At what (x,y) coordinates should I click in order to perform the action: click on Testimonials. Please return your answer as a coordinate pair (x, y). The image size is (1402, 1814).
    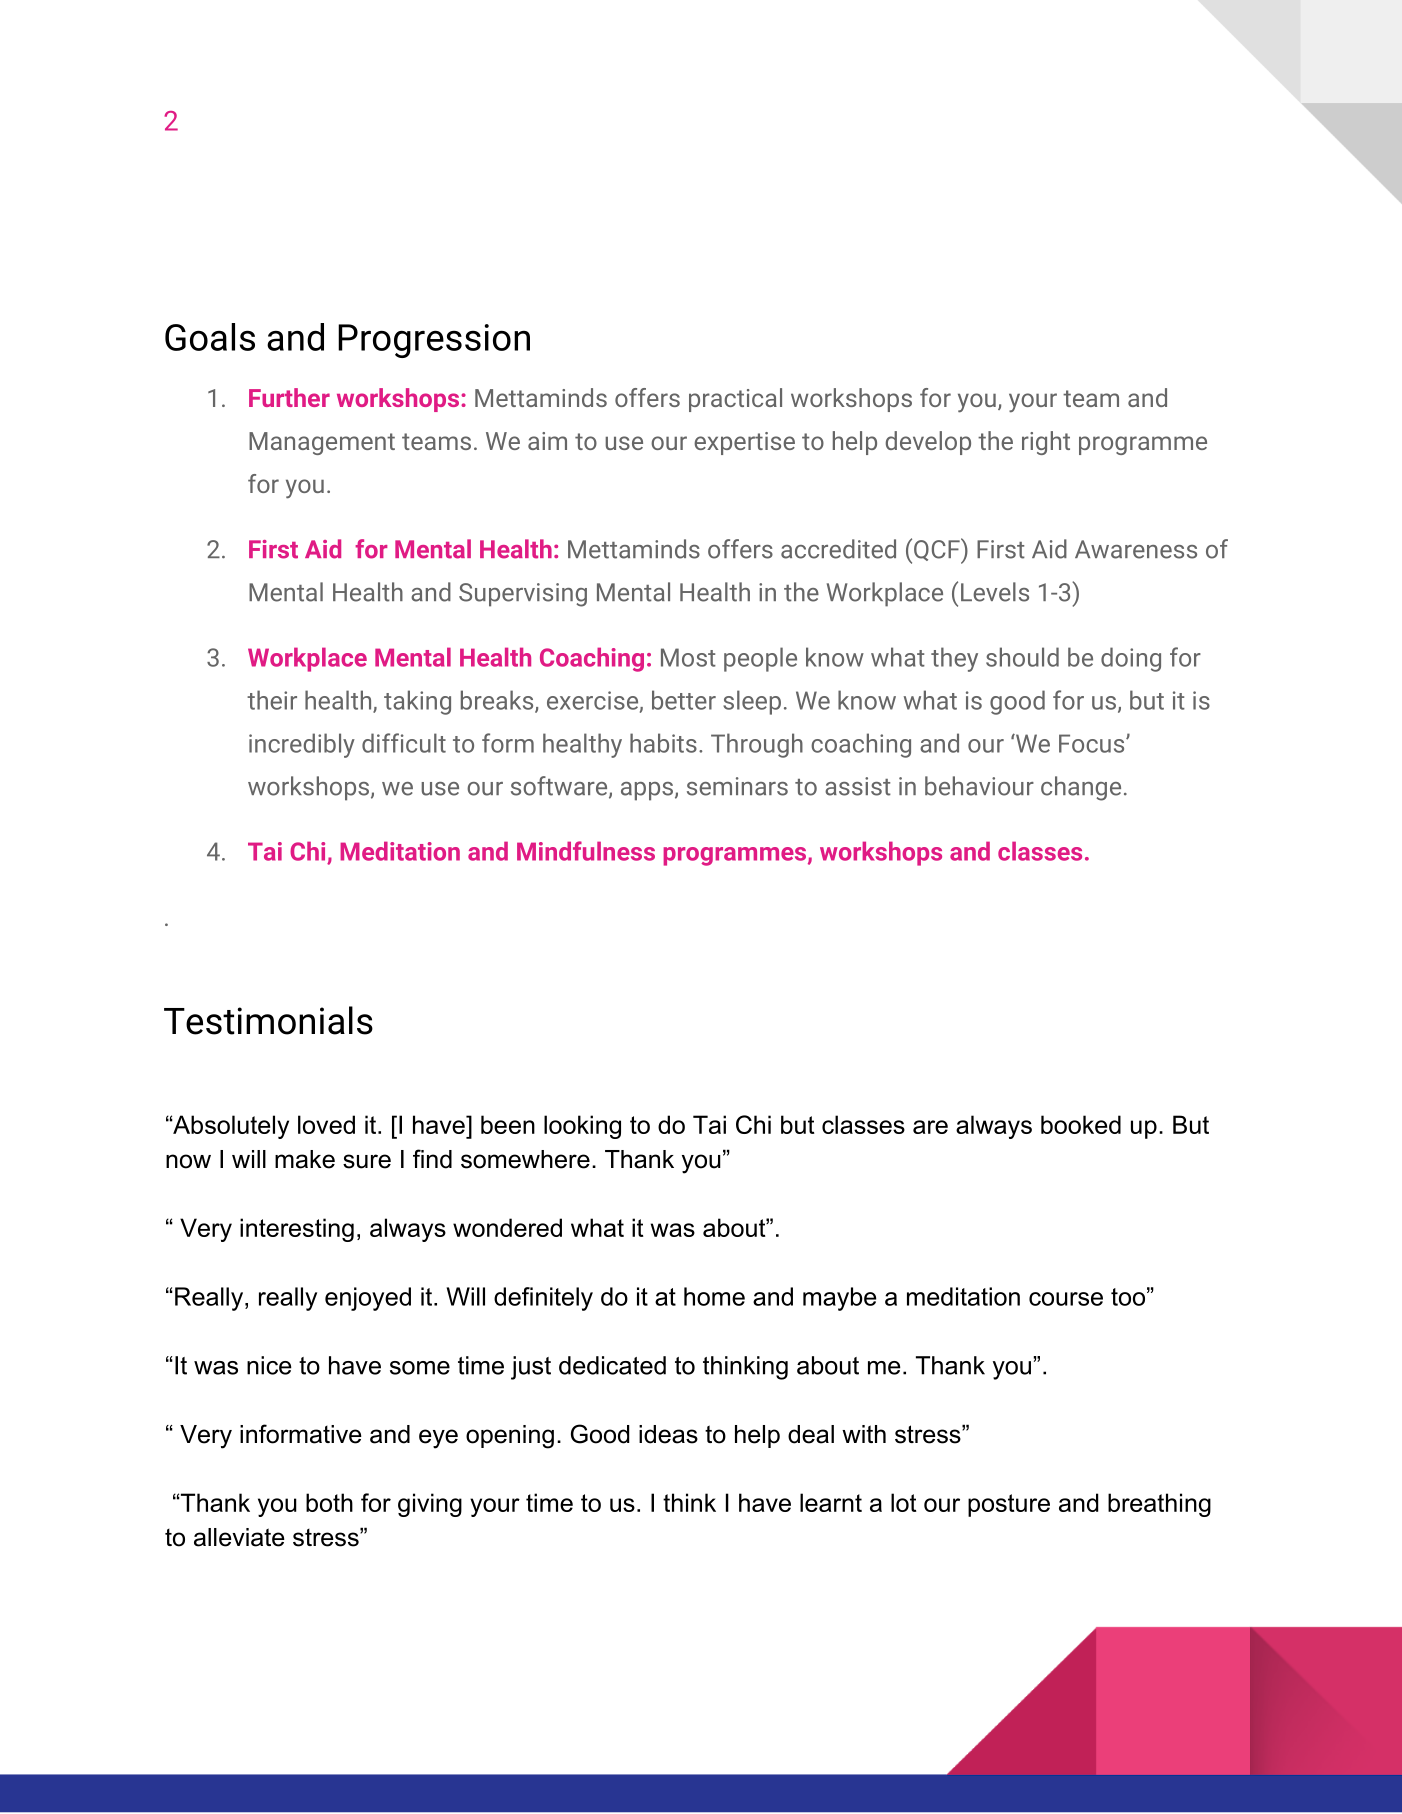
    Looking at the image, I should click on (268, 1020).
